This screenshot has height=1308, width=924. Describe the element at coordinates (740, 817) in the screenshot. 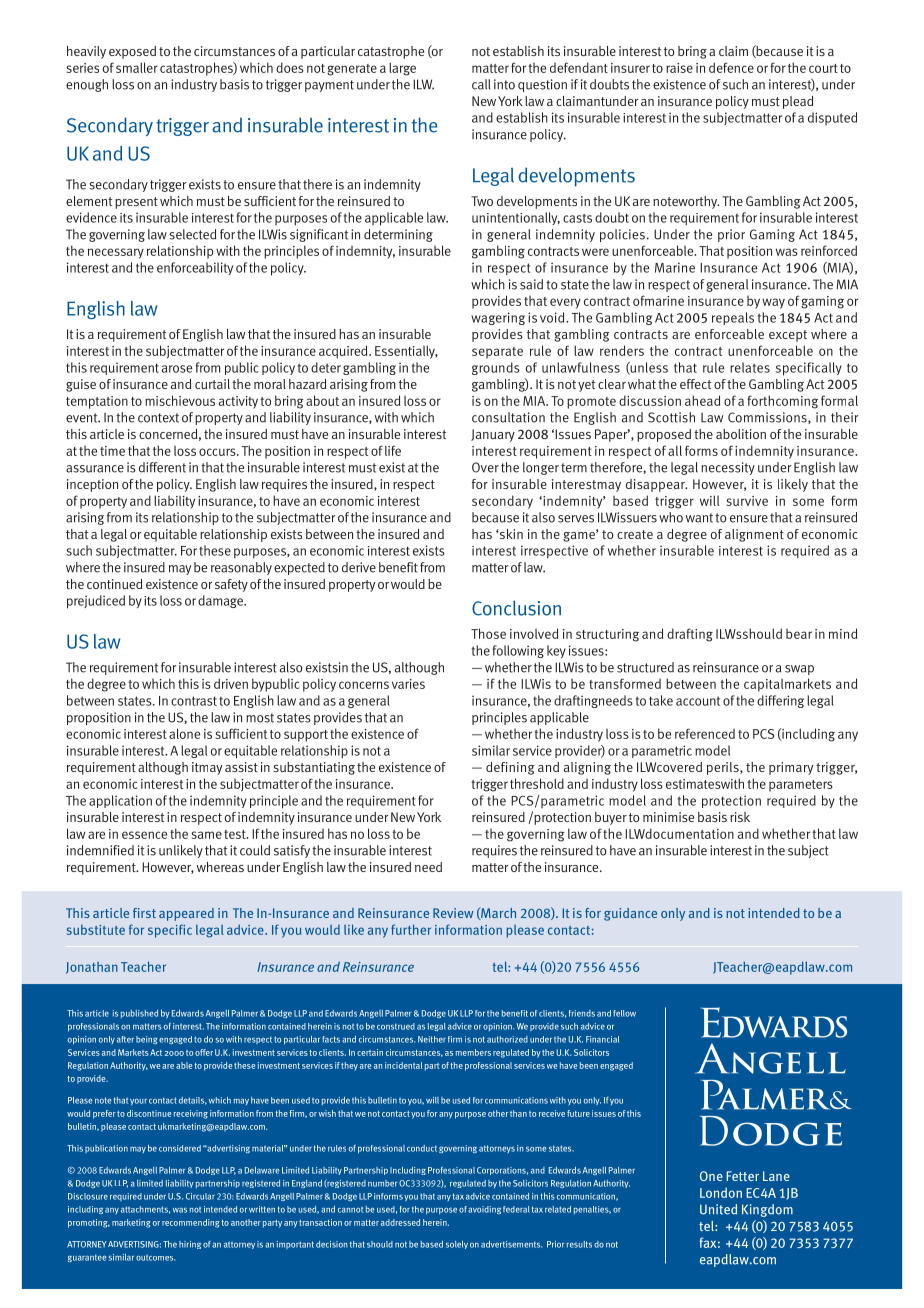

I see `risk` at that location.
